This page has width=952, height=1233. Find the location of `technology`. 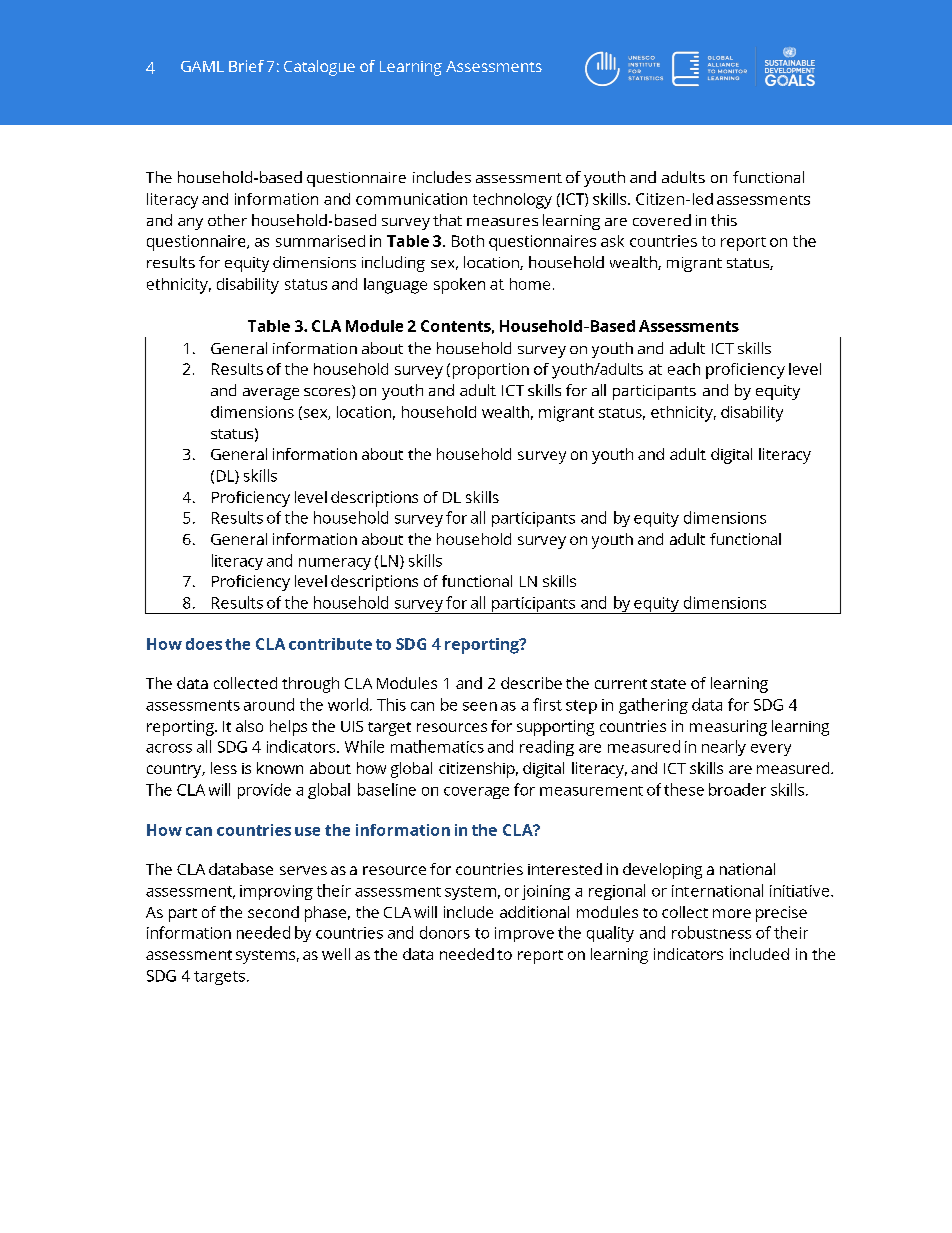

technology is located at coordinates (512, 201).
